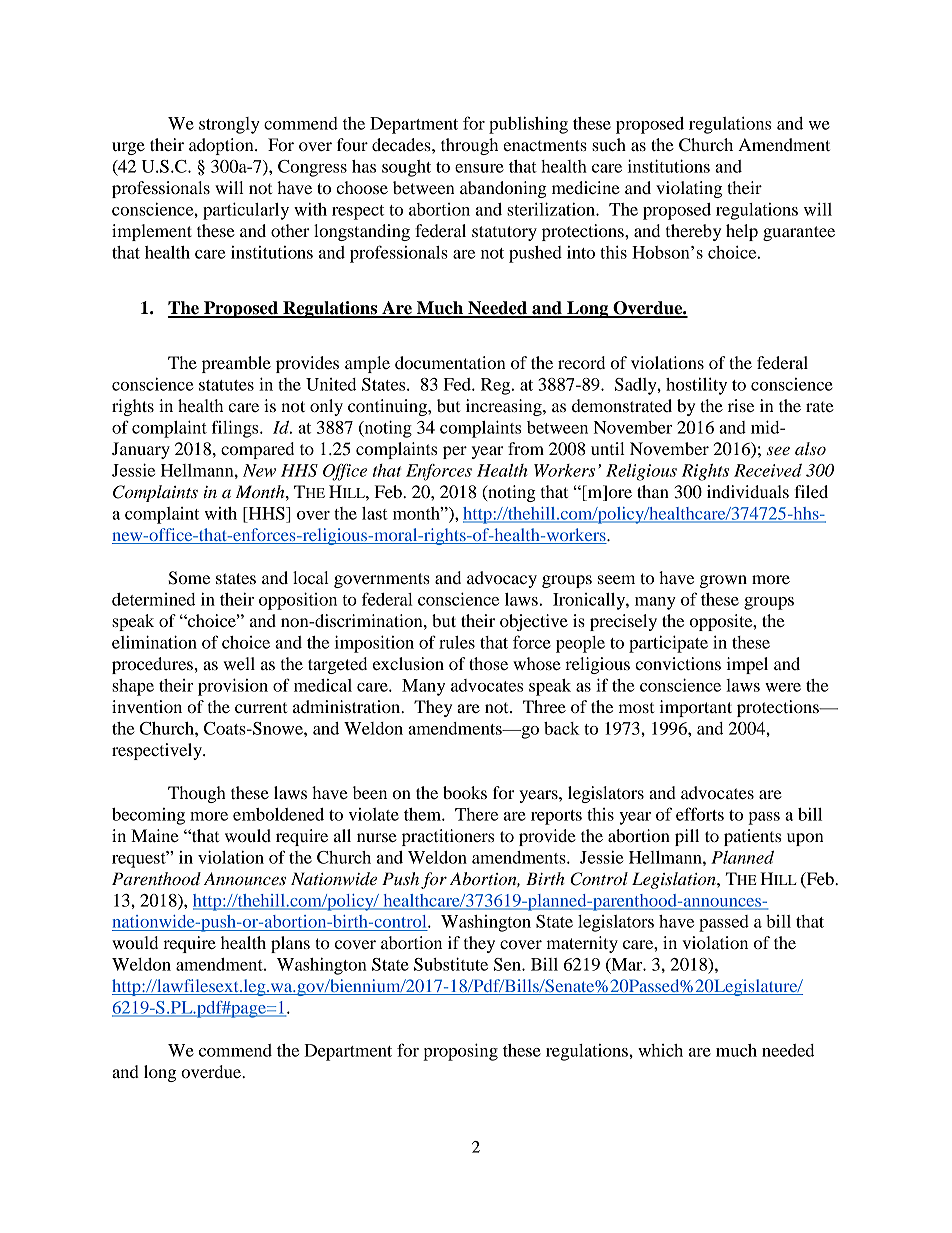 This screenshot has height=1233, width=952. What do you see at coordinates (469, 146) in the screenshot?
I see `through` at bounding box center [469, 146].
